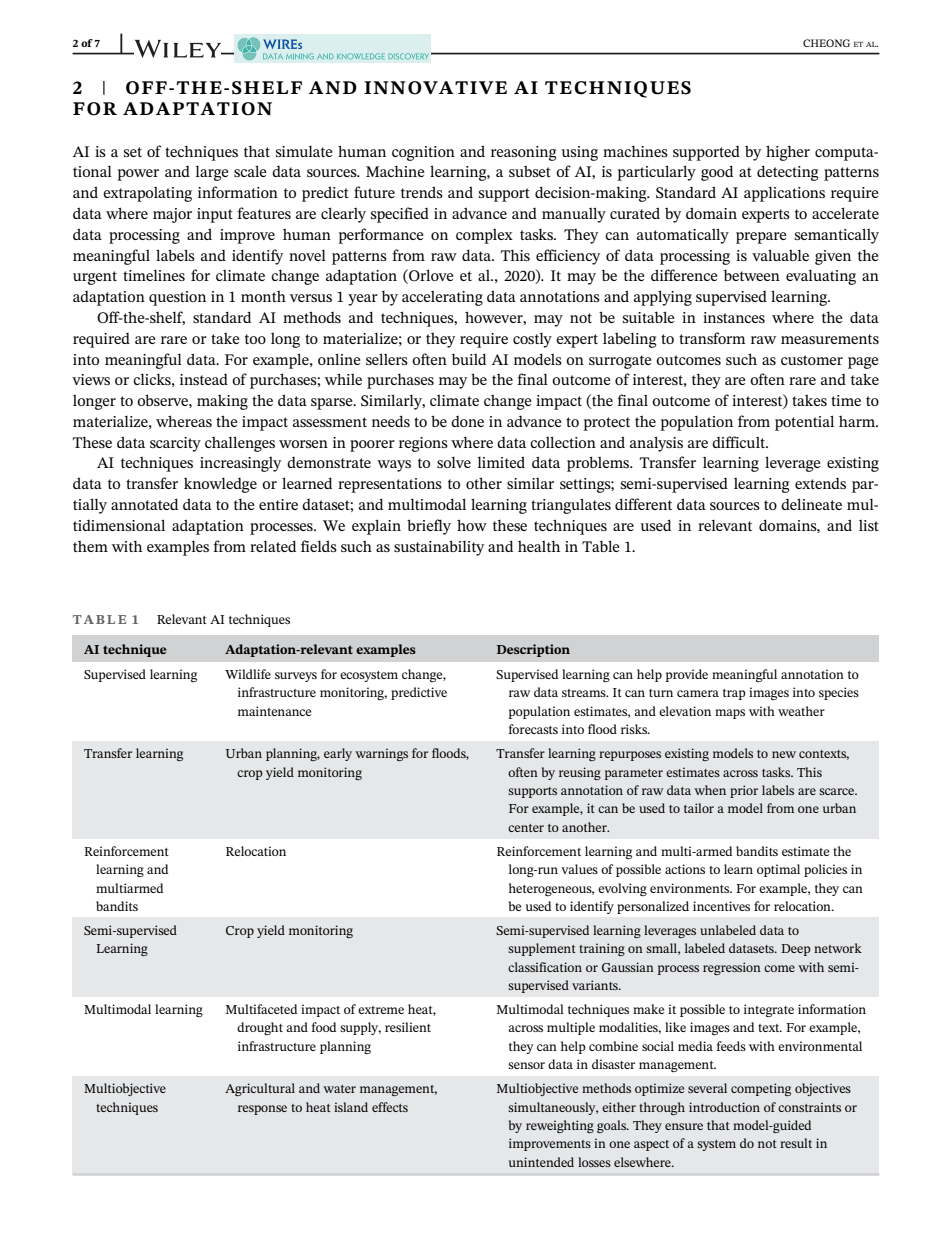  Describe the element at coordinates (542, 949) in the screenshot. I see `supplement` at that location.
